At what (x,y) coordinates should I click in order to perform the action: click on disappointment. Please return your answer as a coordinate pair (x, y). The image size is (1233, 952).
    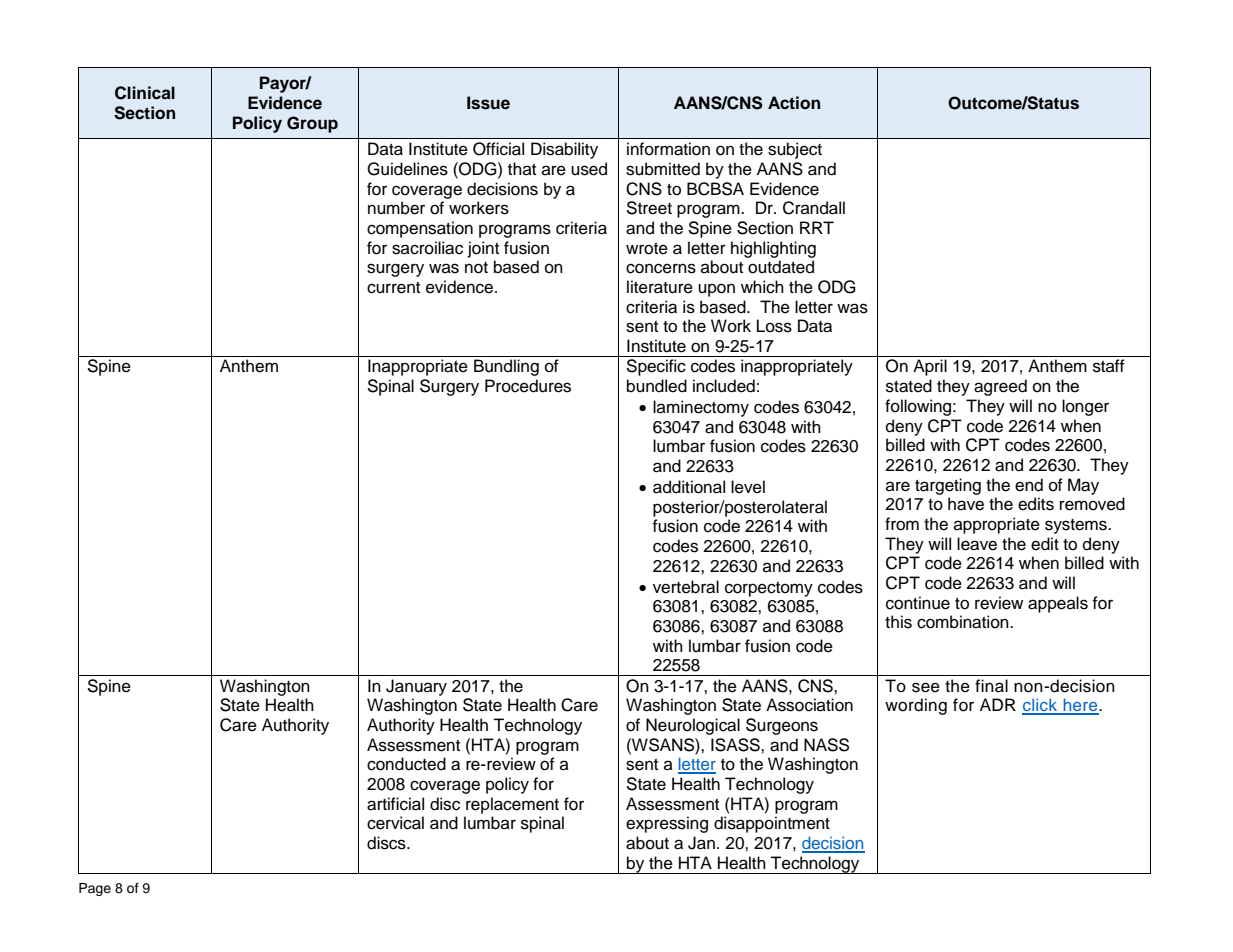
    Looking at the image, I should click on (772, 824).
